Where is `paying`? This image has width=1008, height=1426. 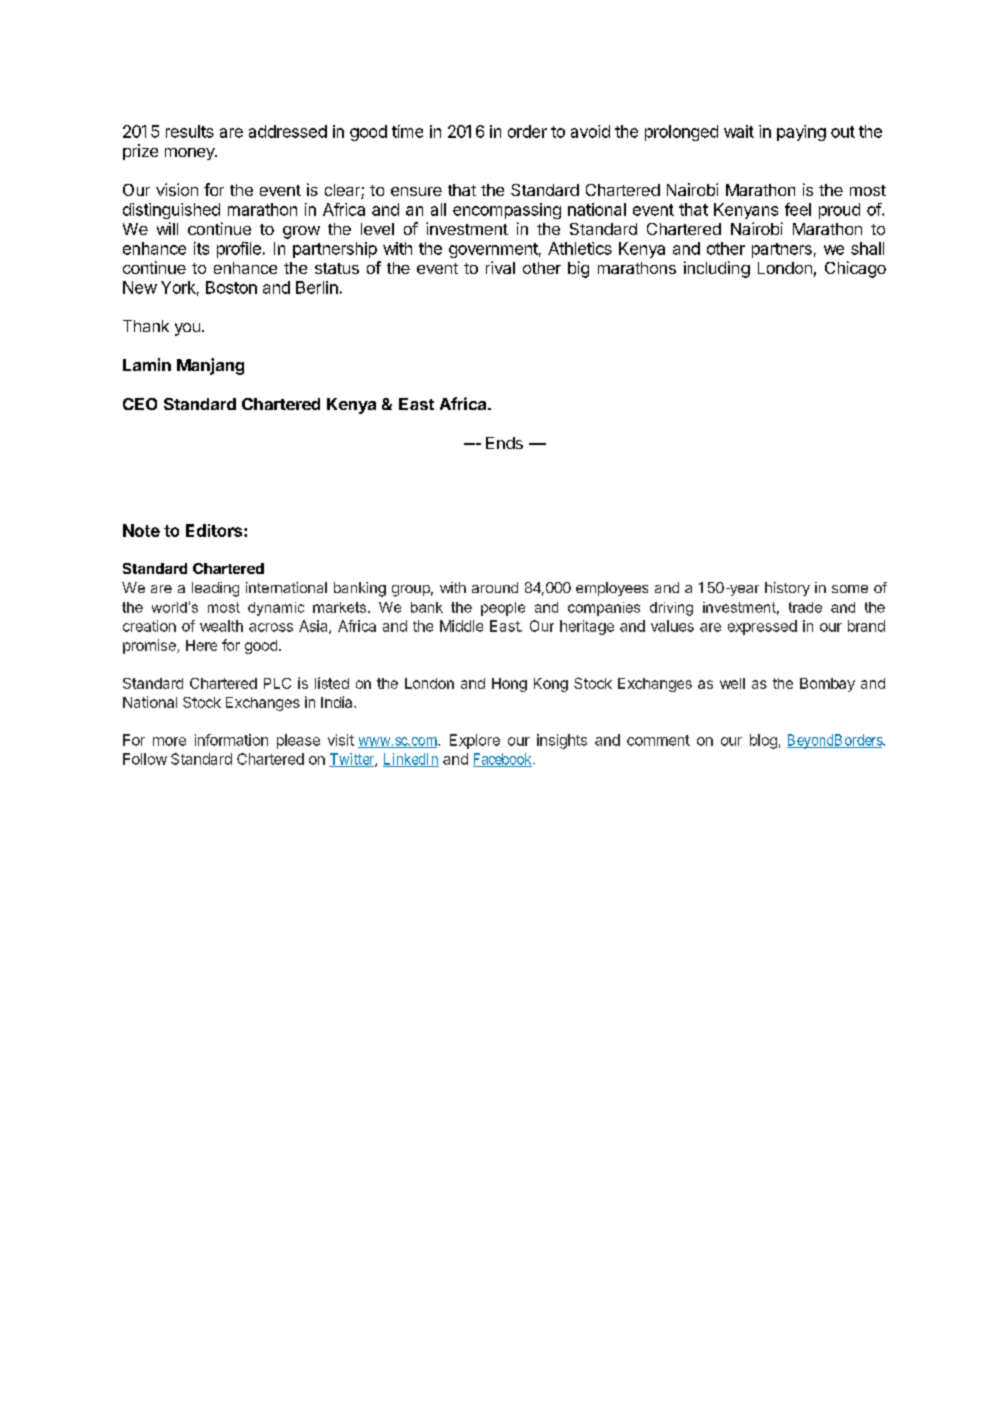 paying is located at coordinates (801, 133).
